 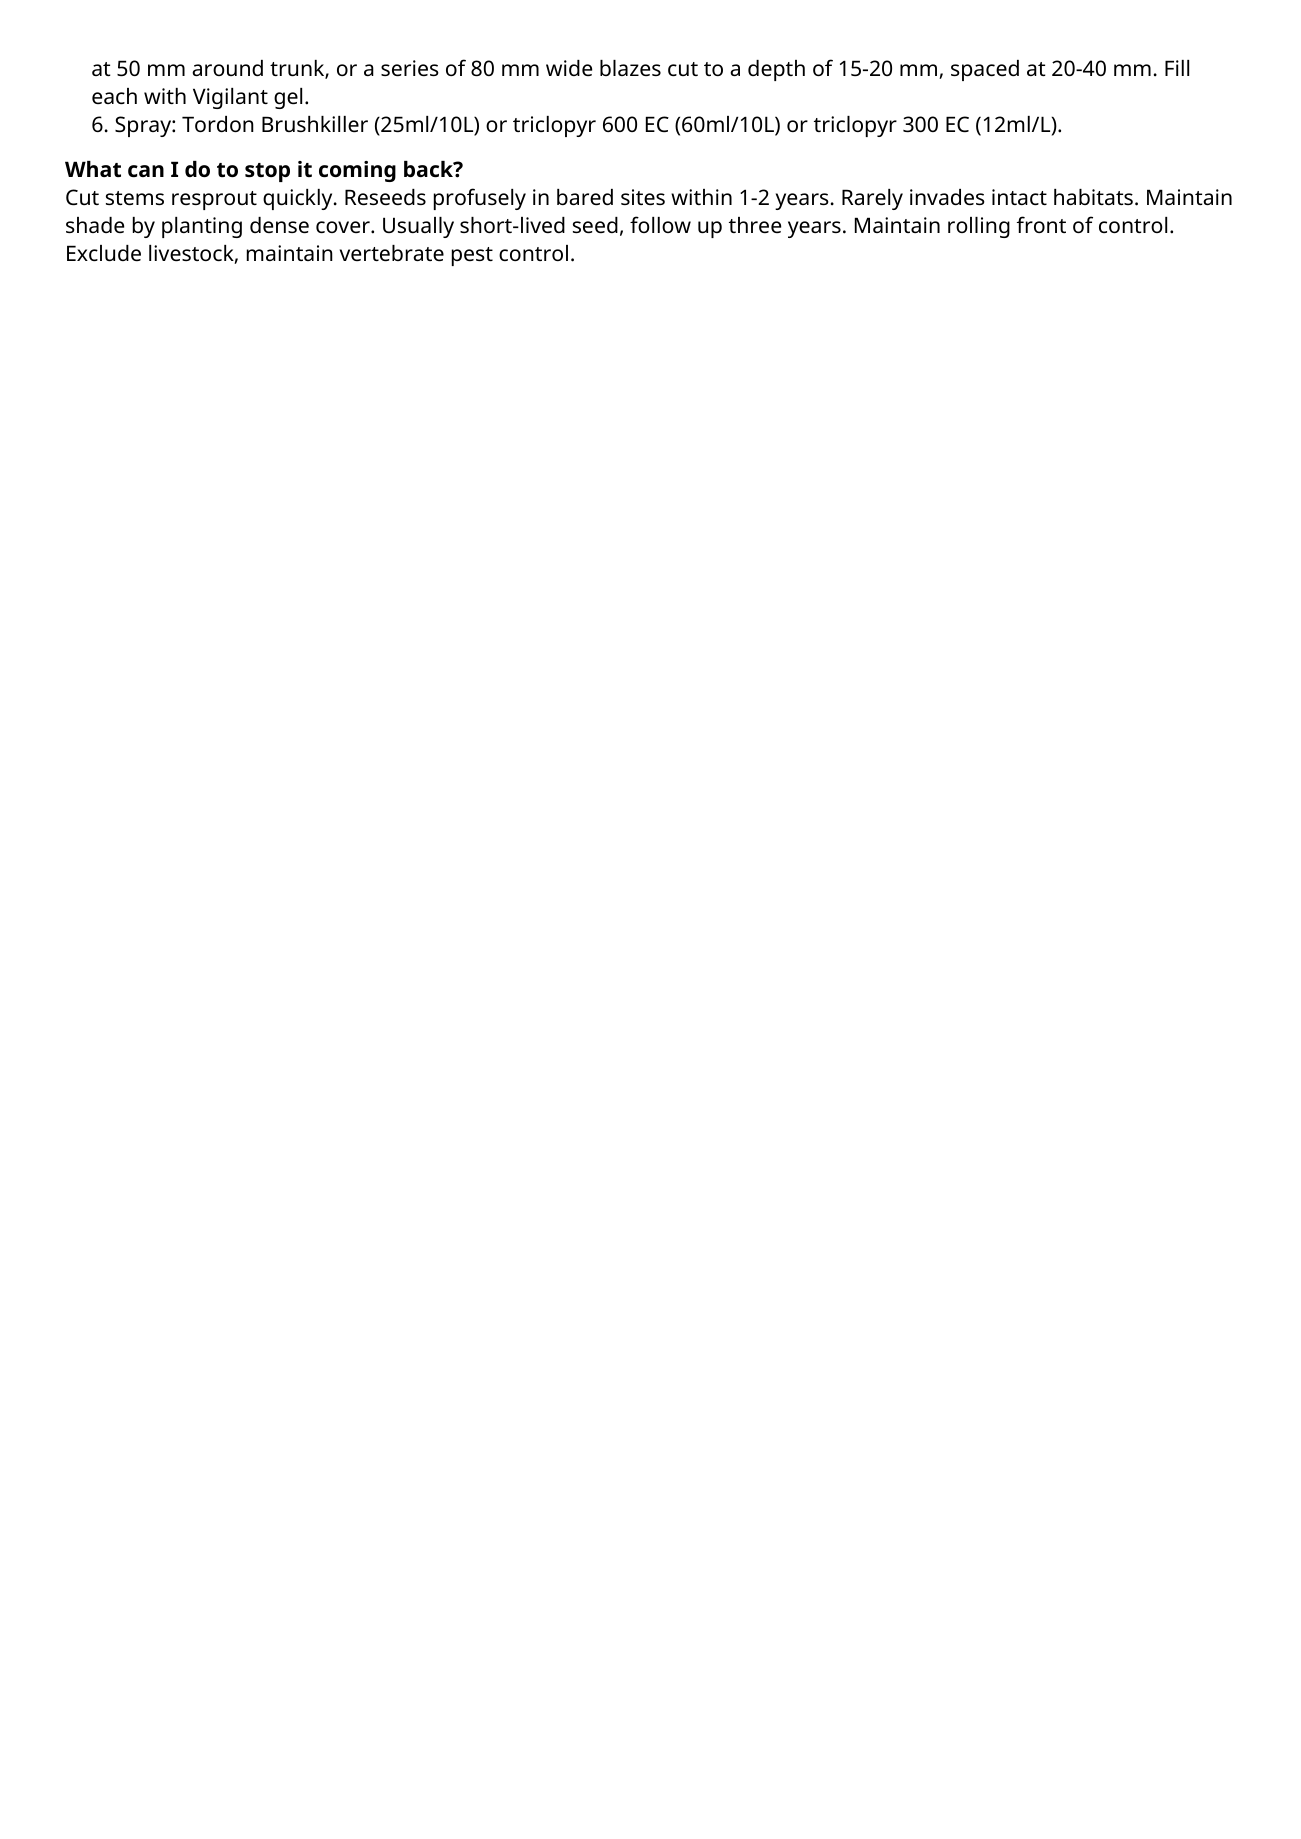 I want to click on pest, so click(x=472, y=256).
